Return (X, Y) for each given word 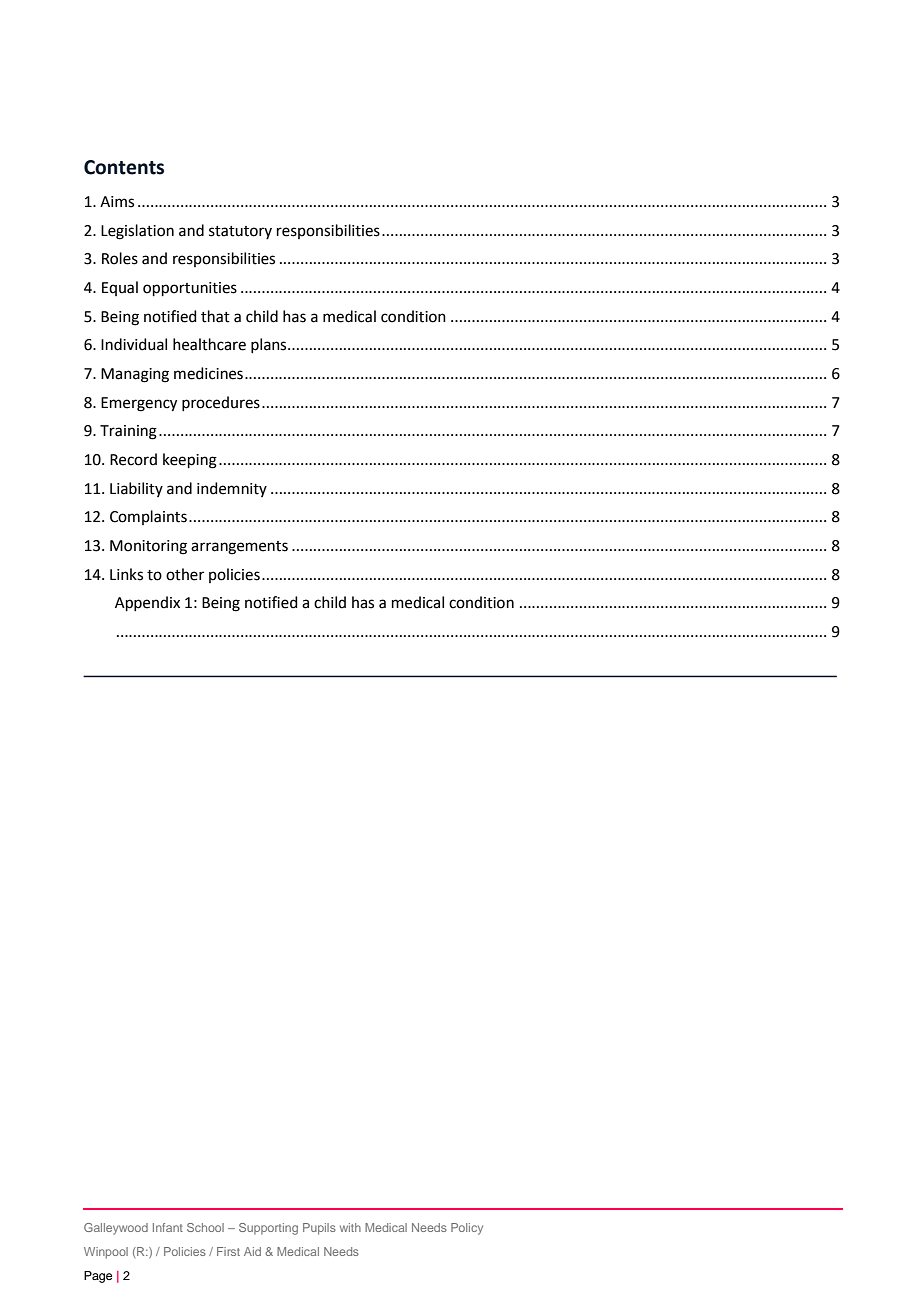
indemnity (232, 489)
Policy (467, 1229)
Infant (168, 1227)
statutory (240, 232)
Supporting (268, 1229)
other (185, 574)
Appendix (147, 603)
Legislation (137, 232)
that (215, 316)
